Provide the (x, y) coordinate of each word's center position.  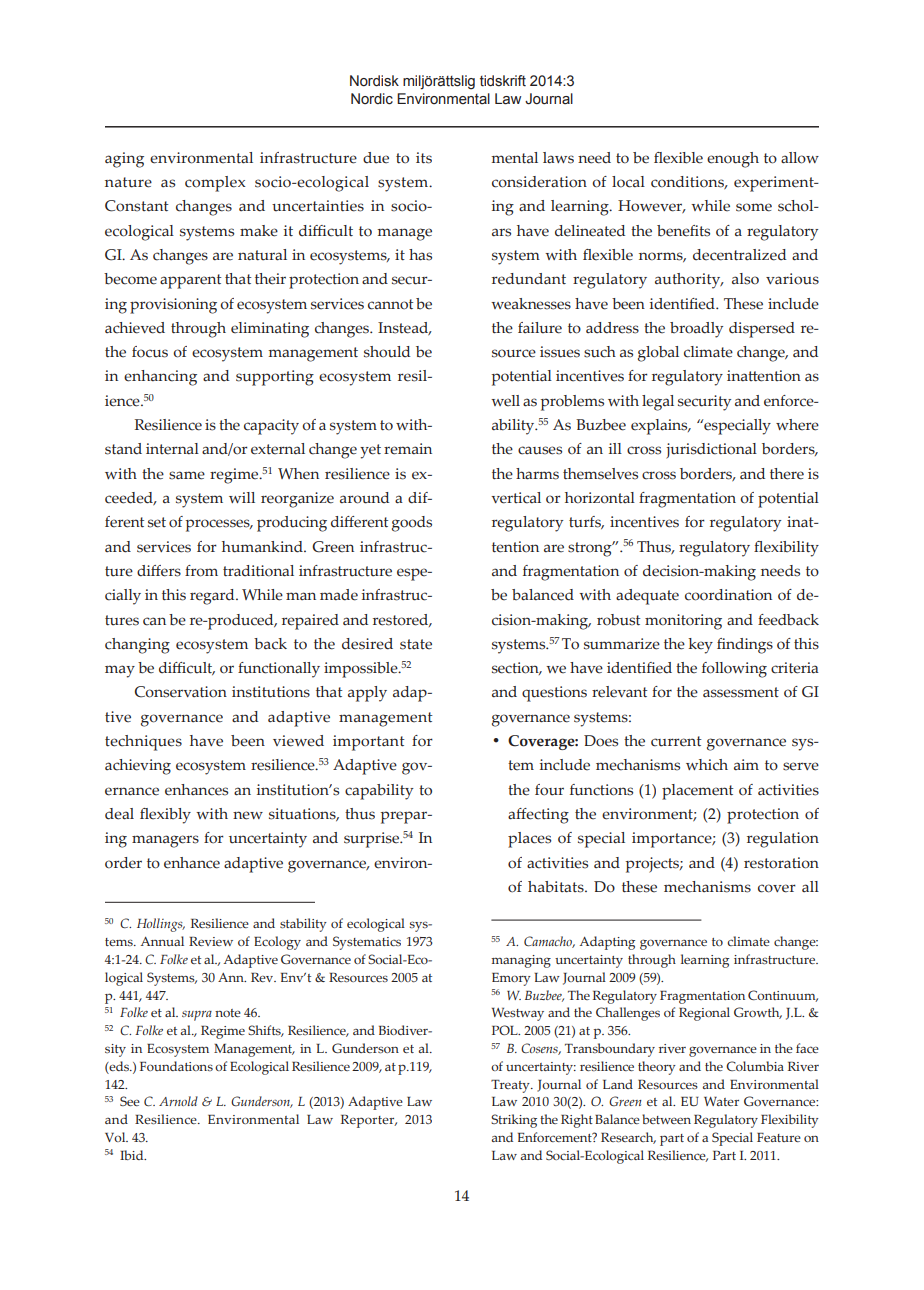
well (505, 401)
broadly (696, 330)
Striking (514, 1121)
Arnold (178, 1101)
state (416, 644)
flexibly (165, 816)
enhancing (160, 378)
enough (733, 160)
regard (213, 597)
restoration (781, 863)
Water (721, 1101)
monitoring (683, 622)
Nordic (372, 99)
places (530, 840)
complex (215, 184)
